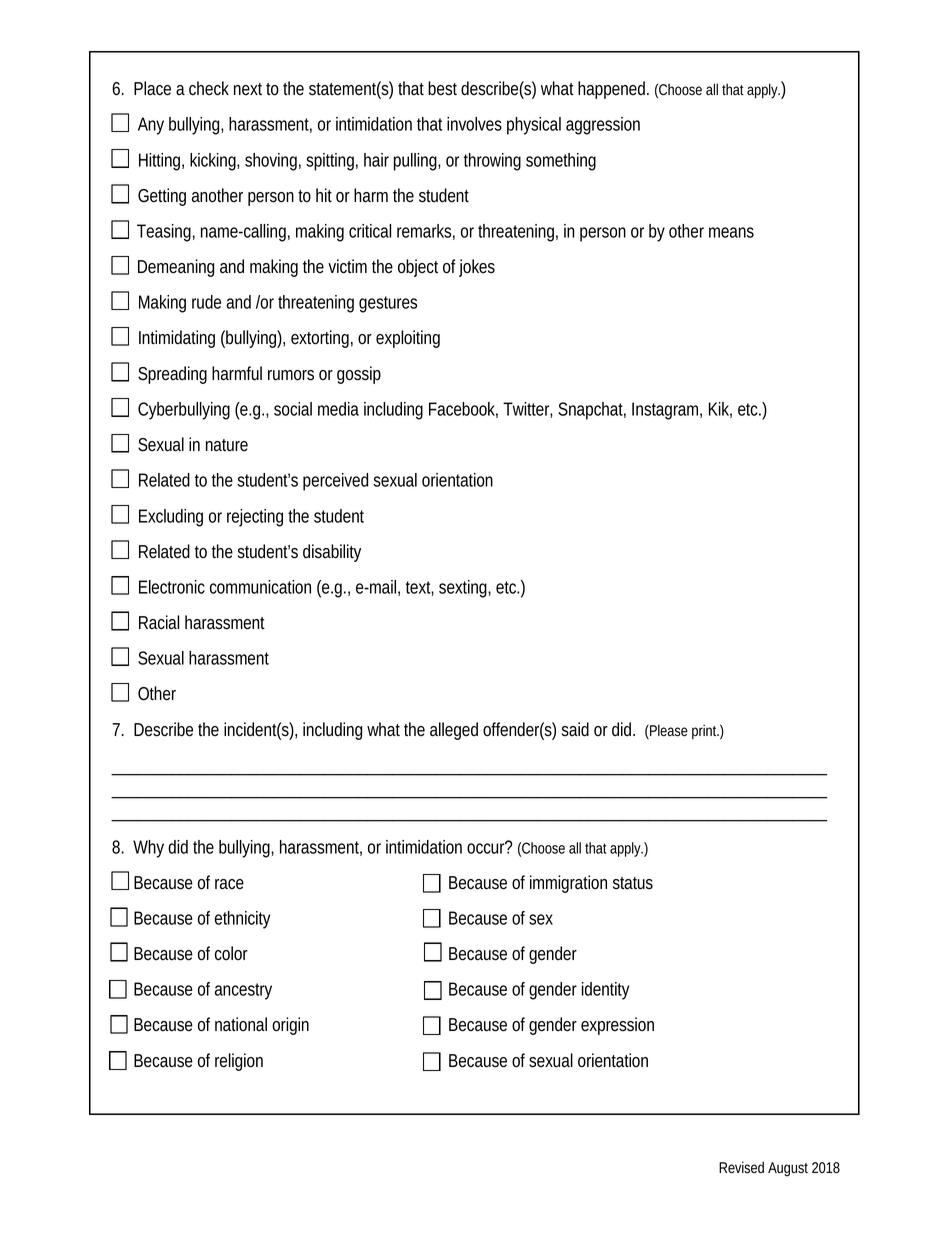 This document has width=952, height=1233. What do you see at coordinates (617, 1026) in the document?
I see `expression` at bounding box center [617, 1026].
